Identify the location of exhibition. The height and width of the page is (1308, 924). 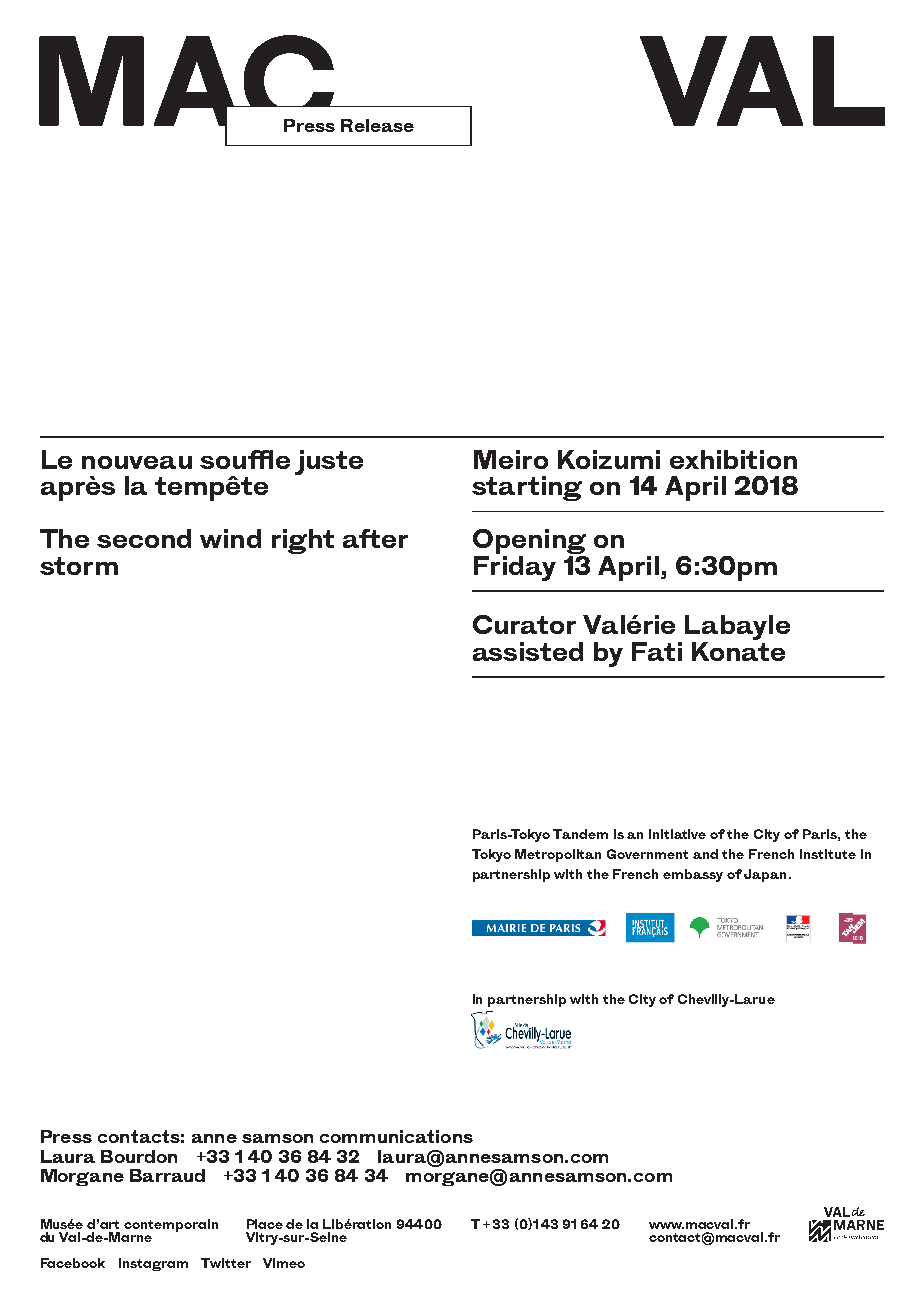
(733, 459).
